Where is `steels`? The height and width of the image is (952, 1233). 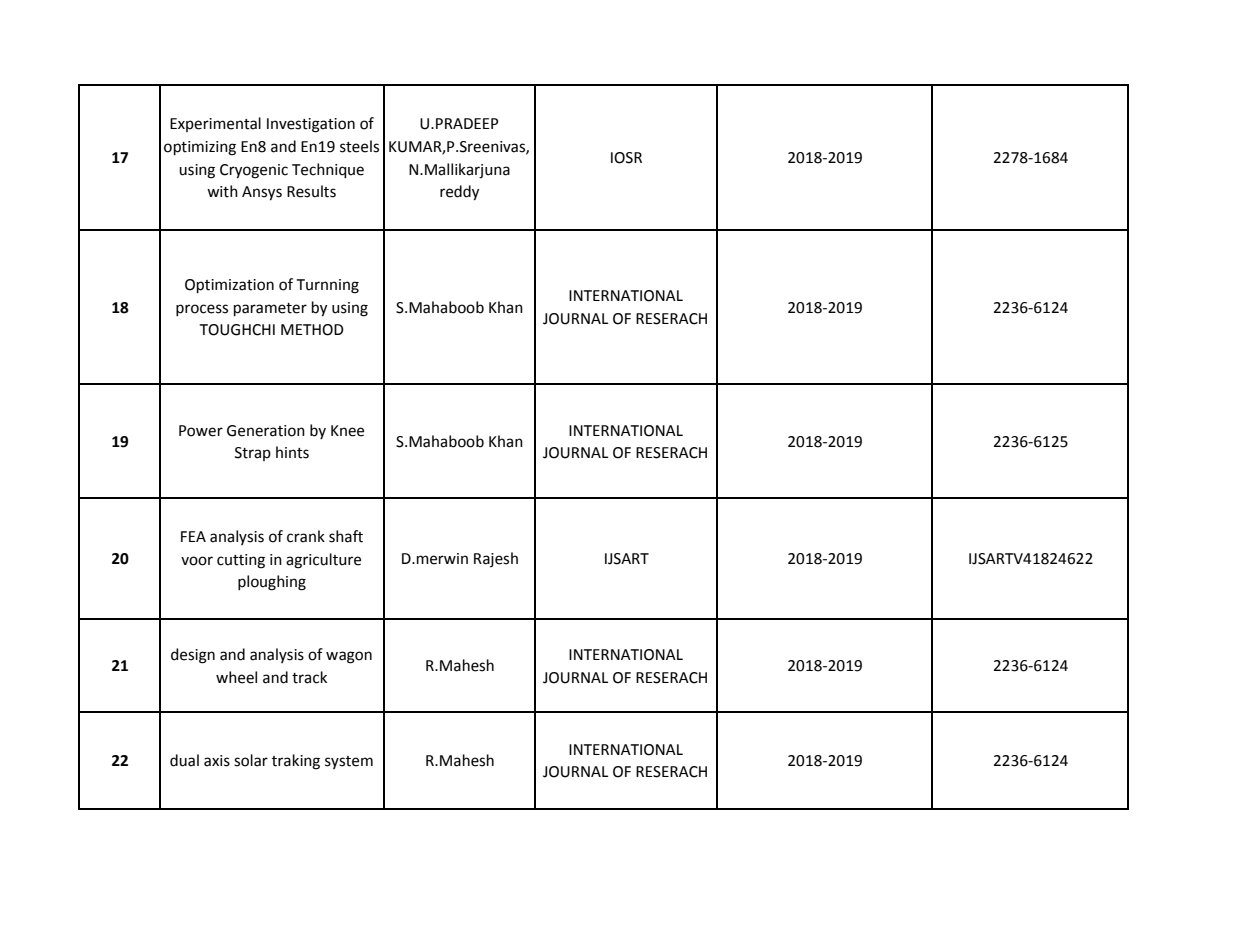
steels is located at coordinates (359, 146).
